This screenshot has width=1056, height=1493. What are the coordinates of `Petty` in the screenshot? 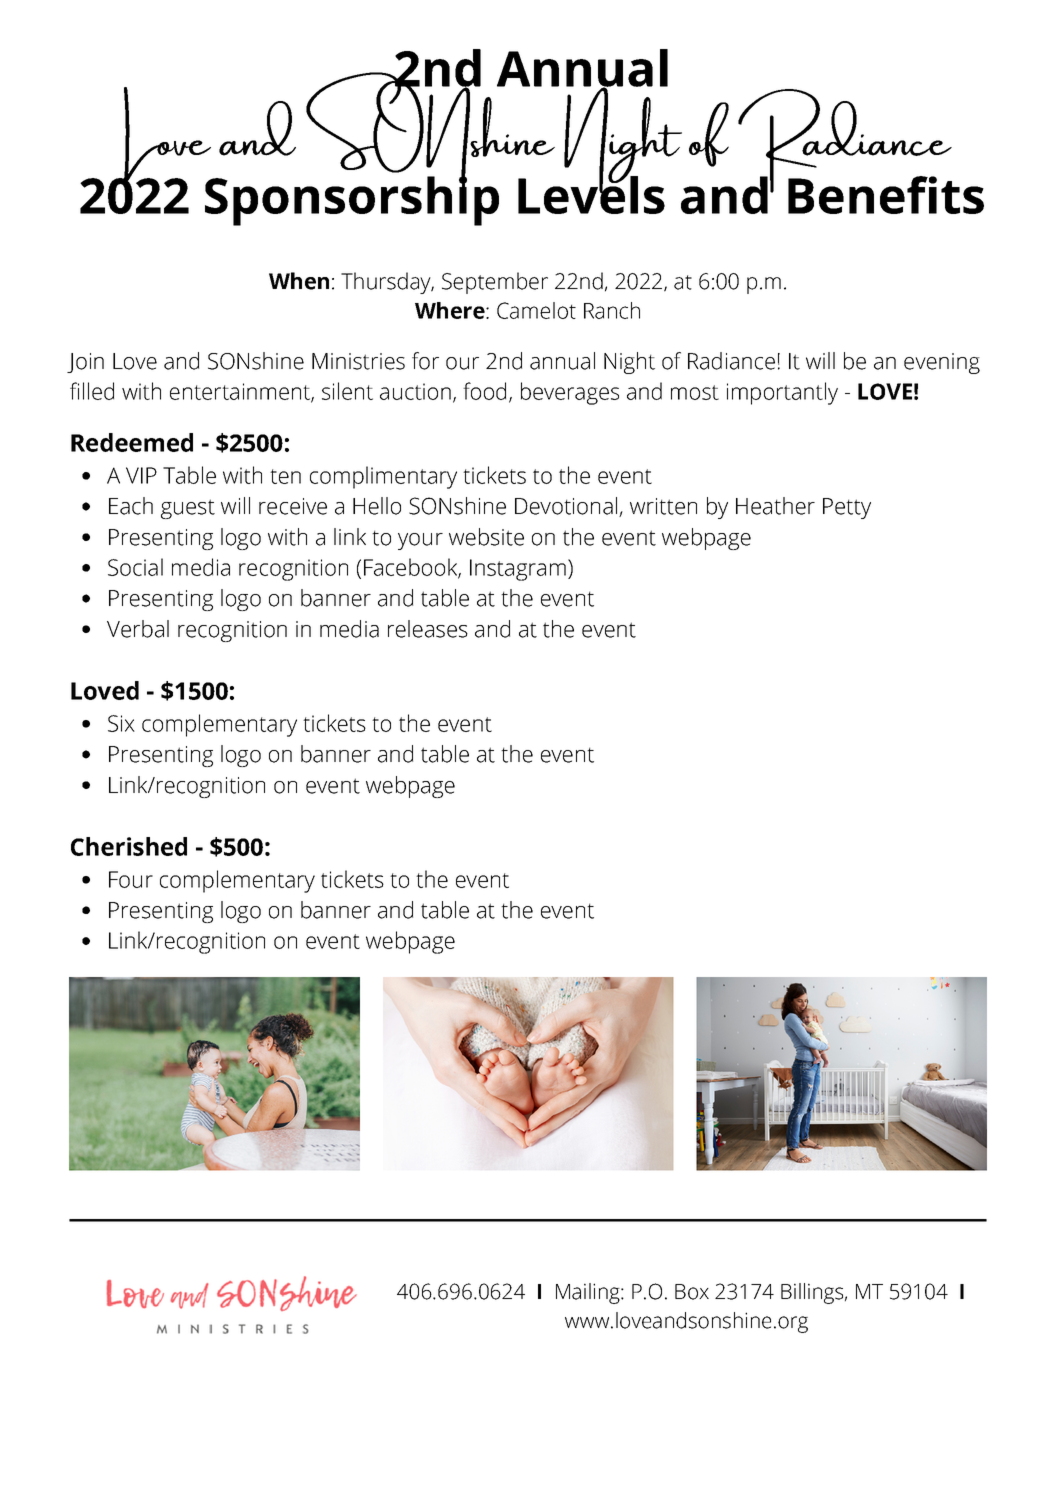 It's located at (847, 508).
